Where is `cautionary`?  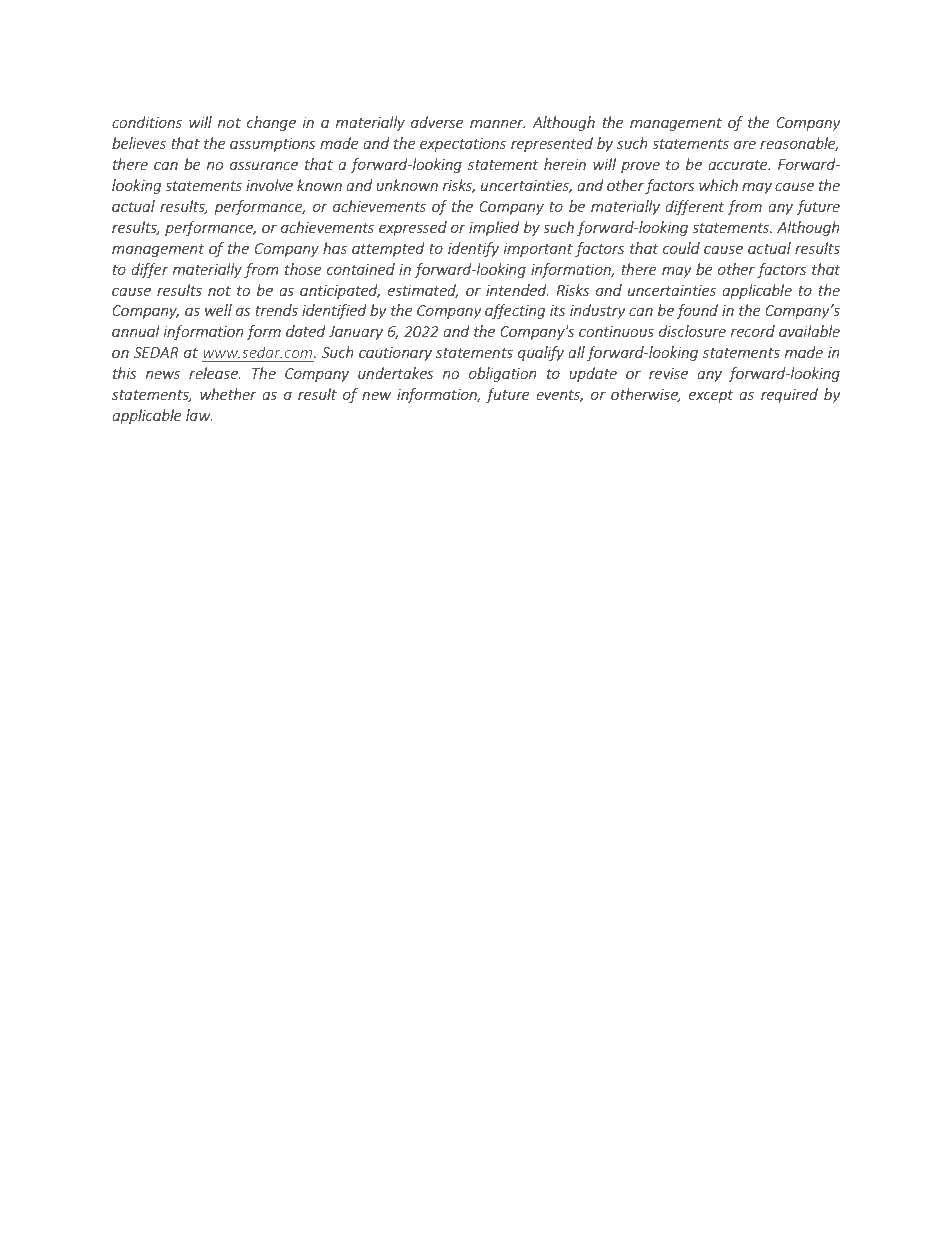
cautionary is located at coordinates (395, 354).
